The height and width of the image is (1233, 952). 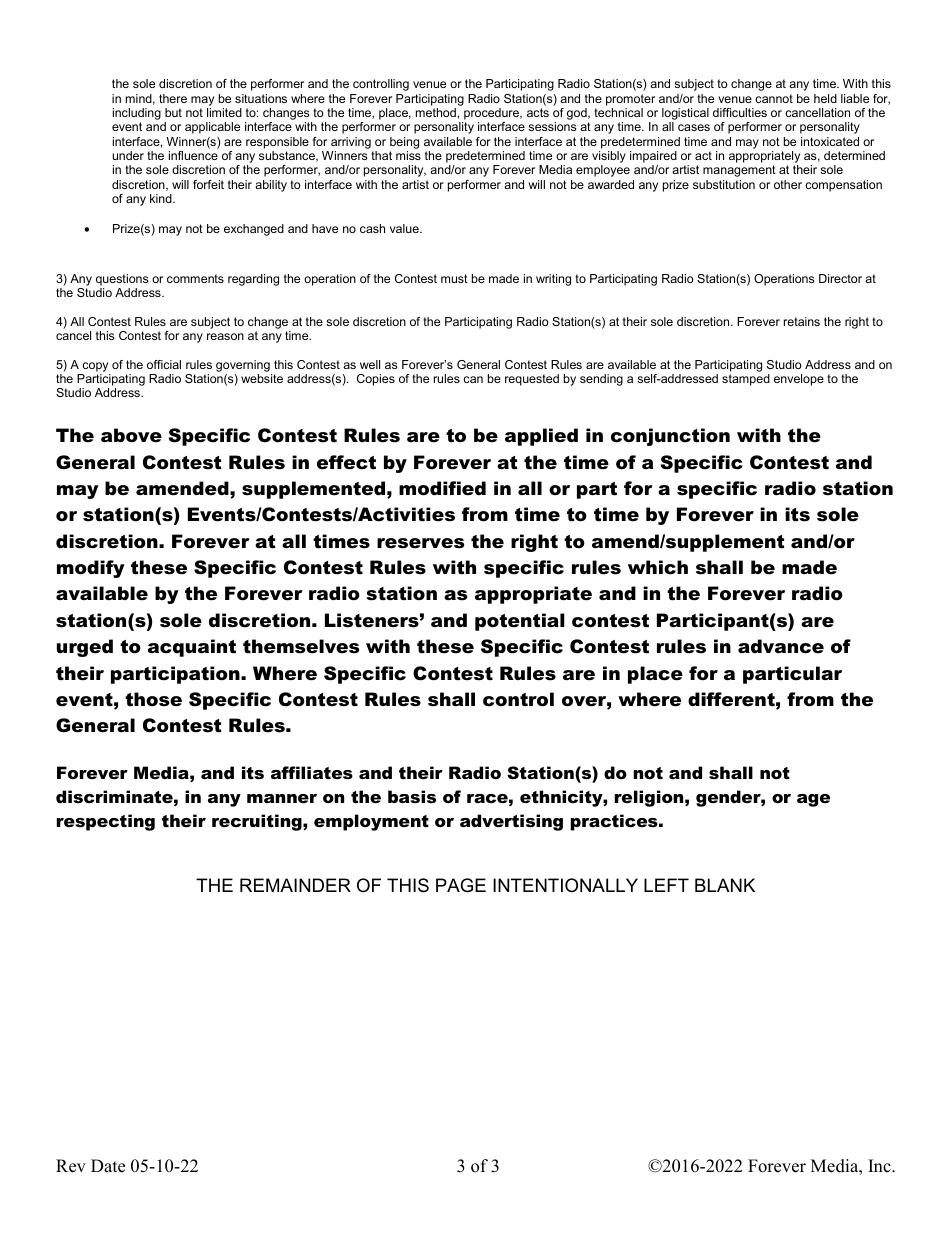 What do you see at coordinates (173, 112) in the image?
I see `but` at bounding box center [173, 112].
